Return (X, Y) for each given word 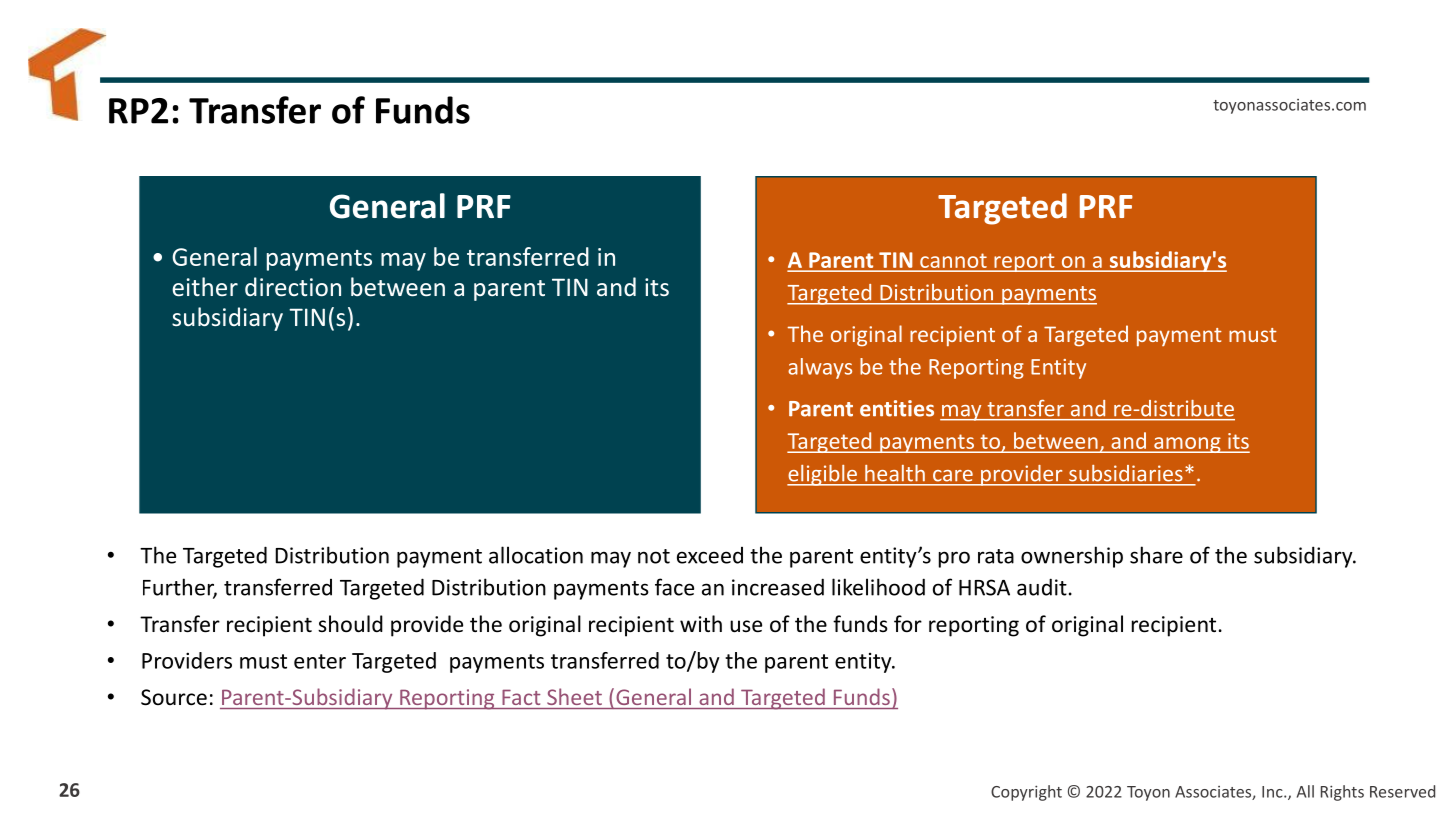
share (1156, 555)
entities (897, 408)
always (820, 368)
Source (174, 697)
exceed (710, 555)
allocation (536, 555)
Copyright (1026, 793)
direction (293, 286)
